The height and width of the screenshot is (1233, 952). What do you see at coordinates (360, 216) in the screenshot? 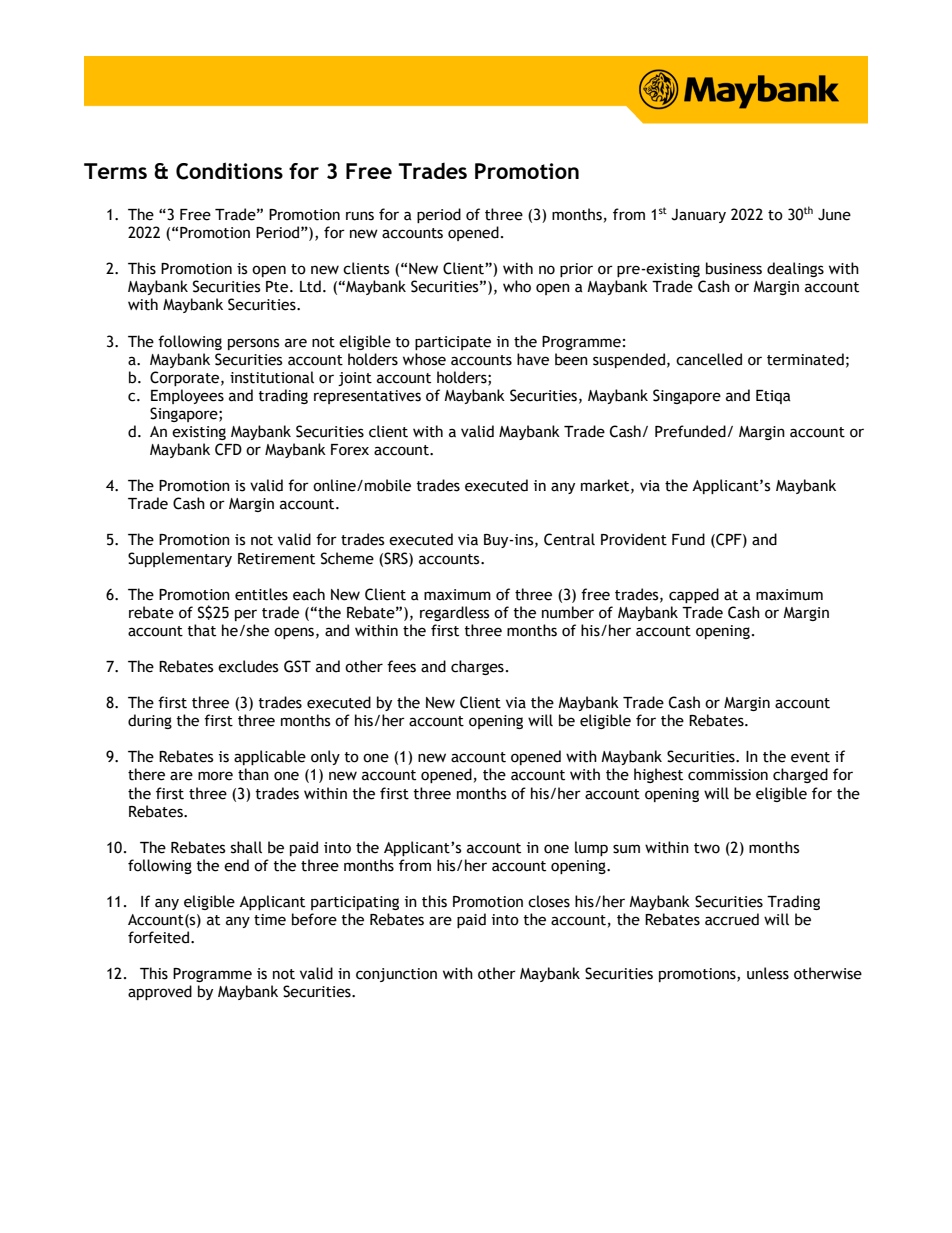
I see `runs` at bounding box center [360, 216].
